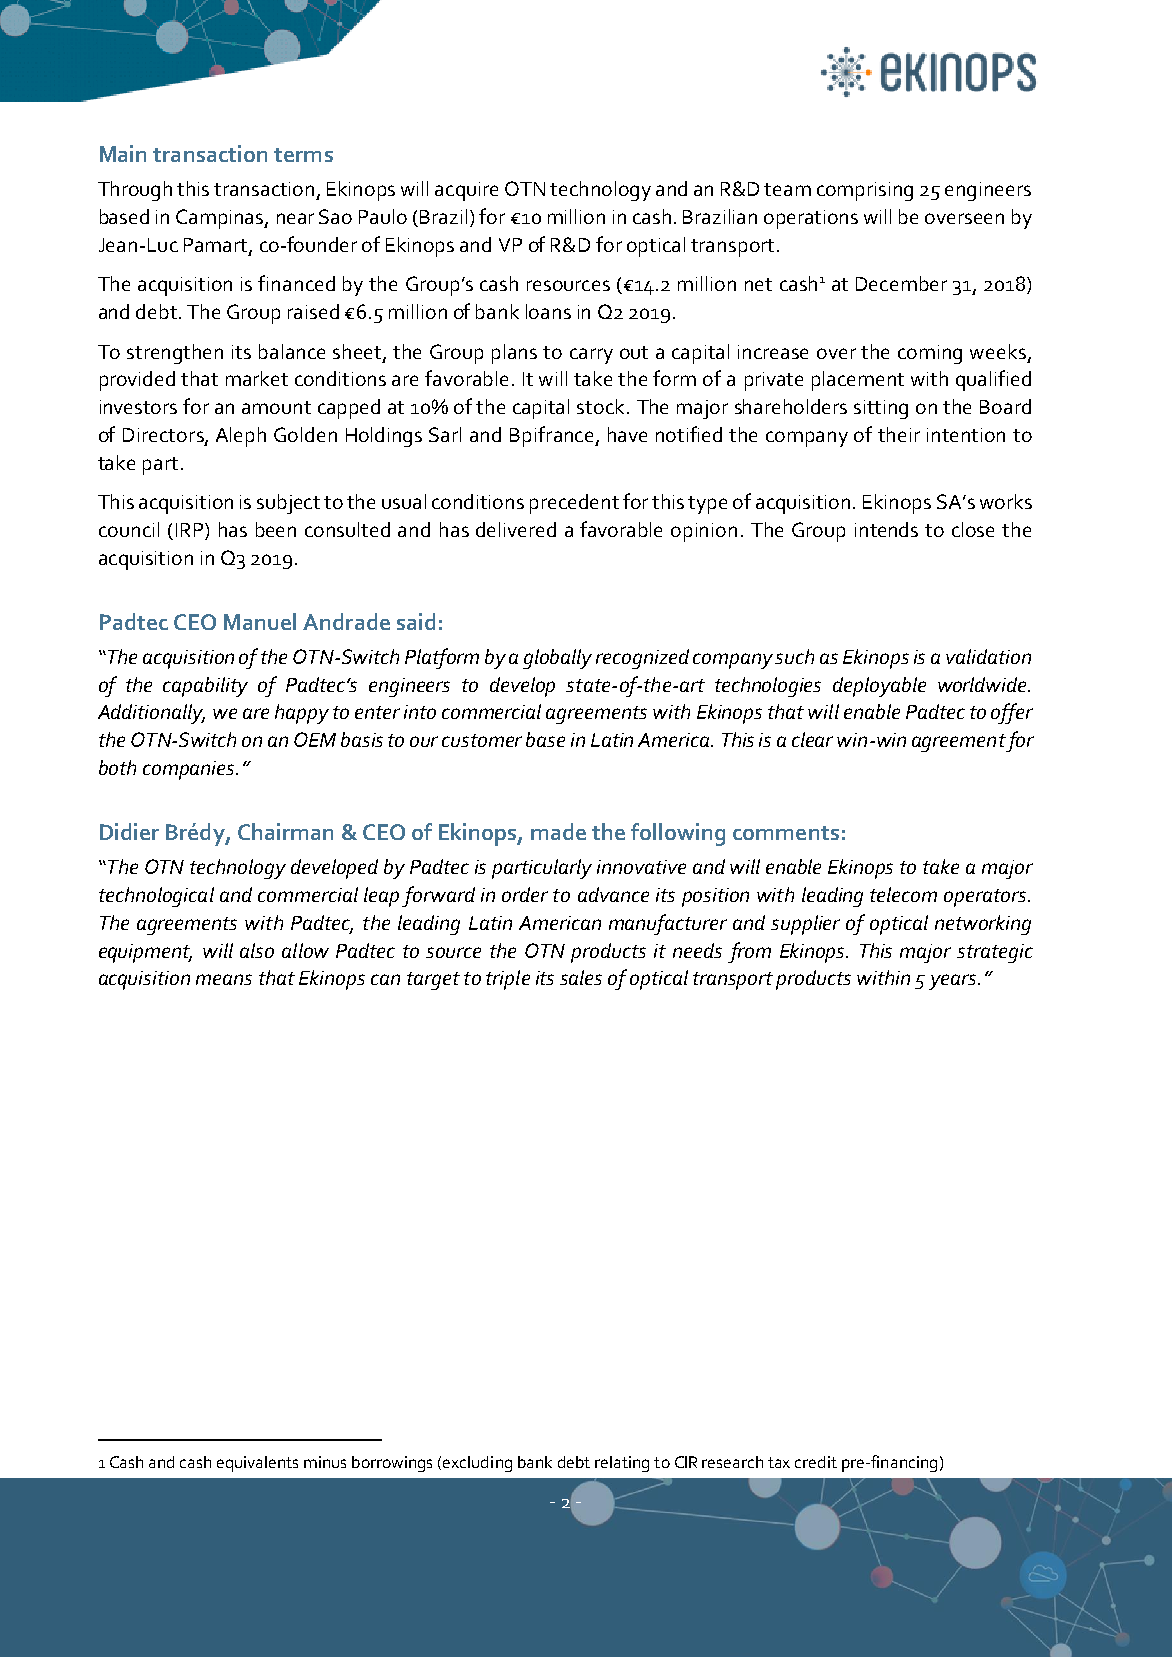 The width and height of the image is (1172, 1657). Describe the element at coordinates (879, 687) in the image. I see `deployable` at that location.
